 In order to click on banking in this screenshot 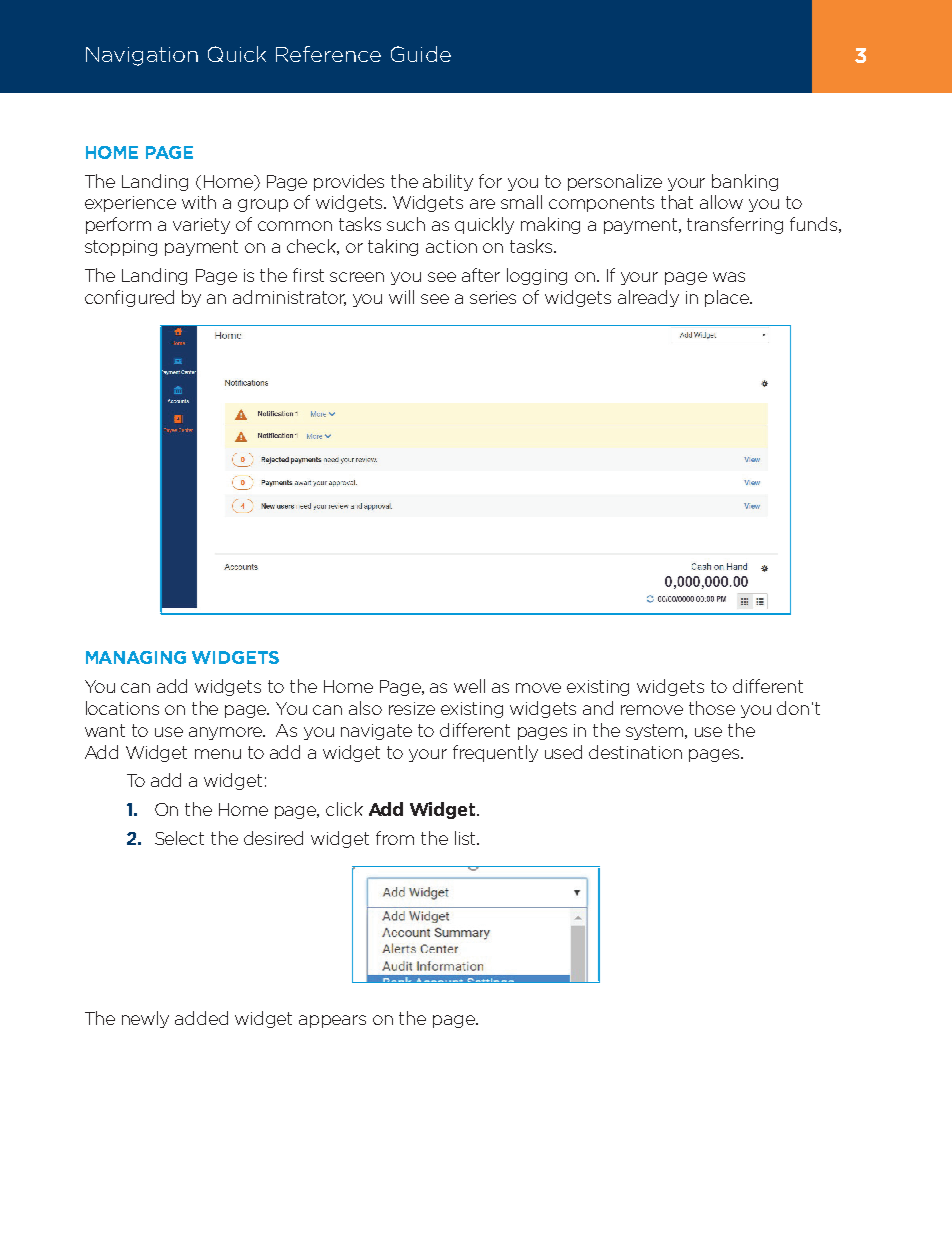, I will do `click(745, 182)`.
